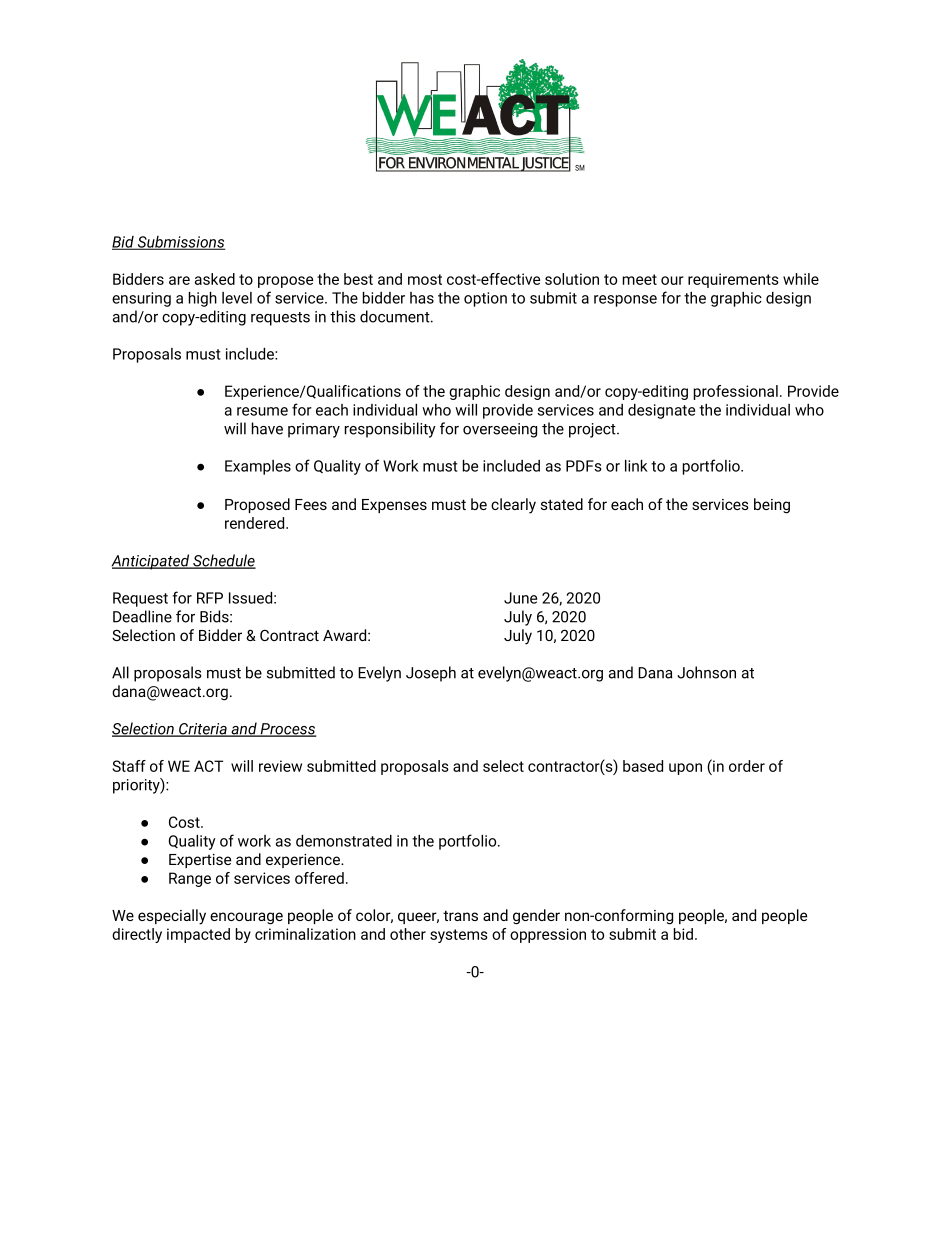 This image has height=1233, width=952. I want to click on Johnson, so click(706, 672).
